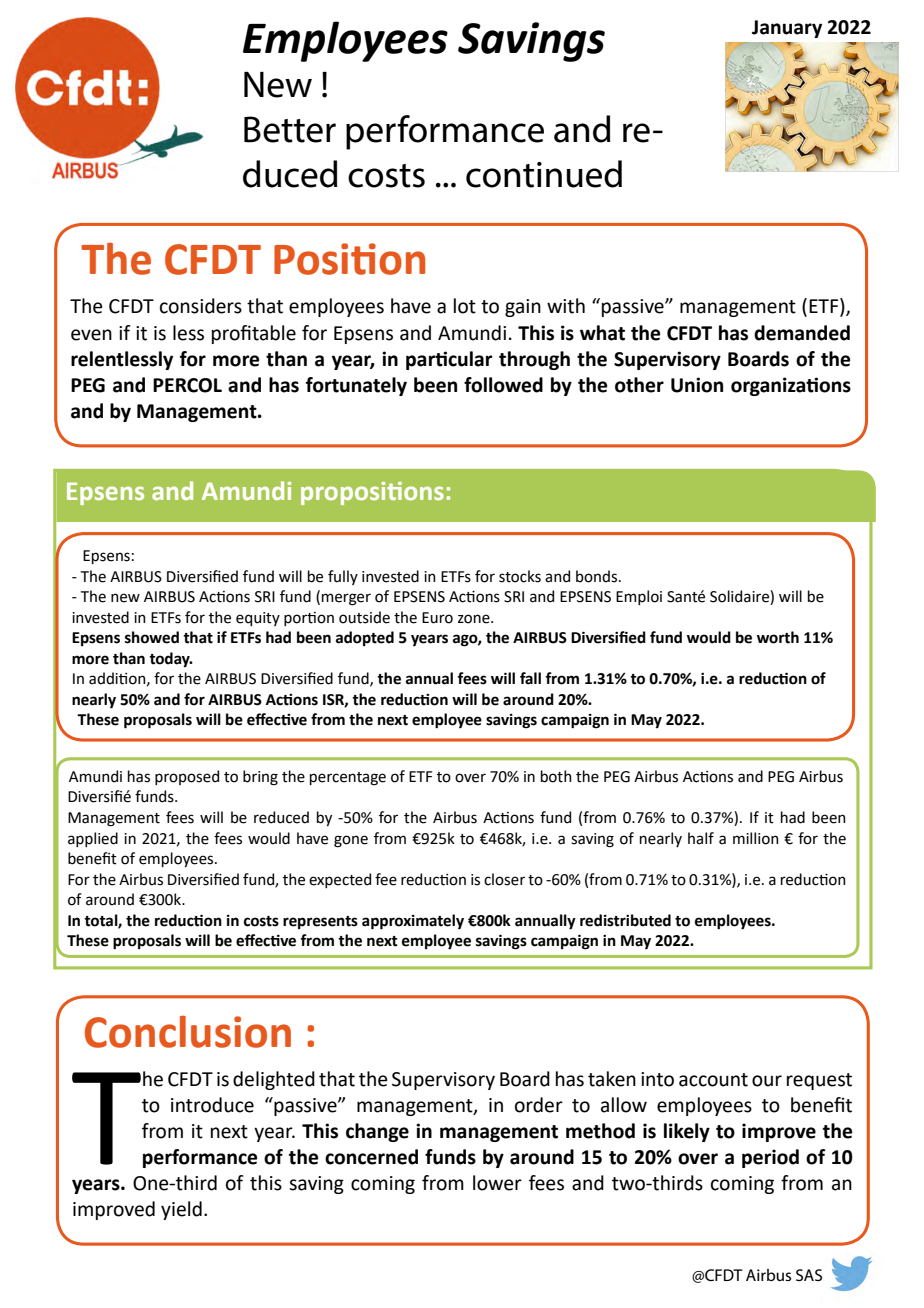 The width and height of the document is (924, 1308). I want to click on SAS, so click(809, 1275).
